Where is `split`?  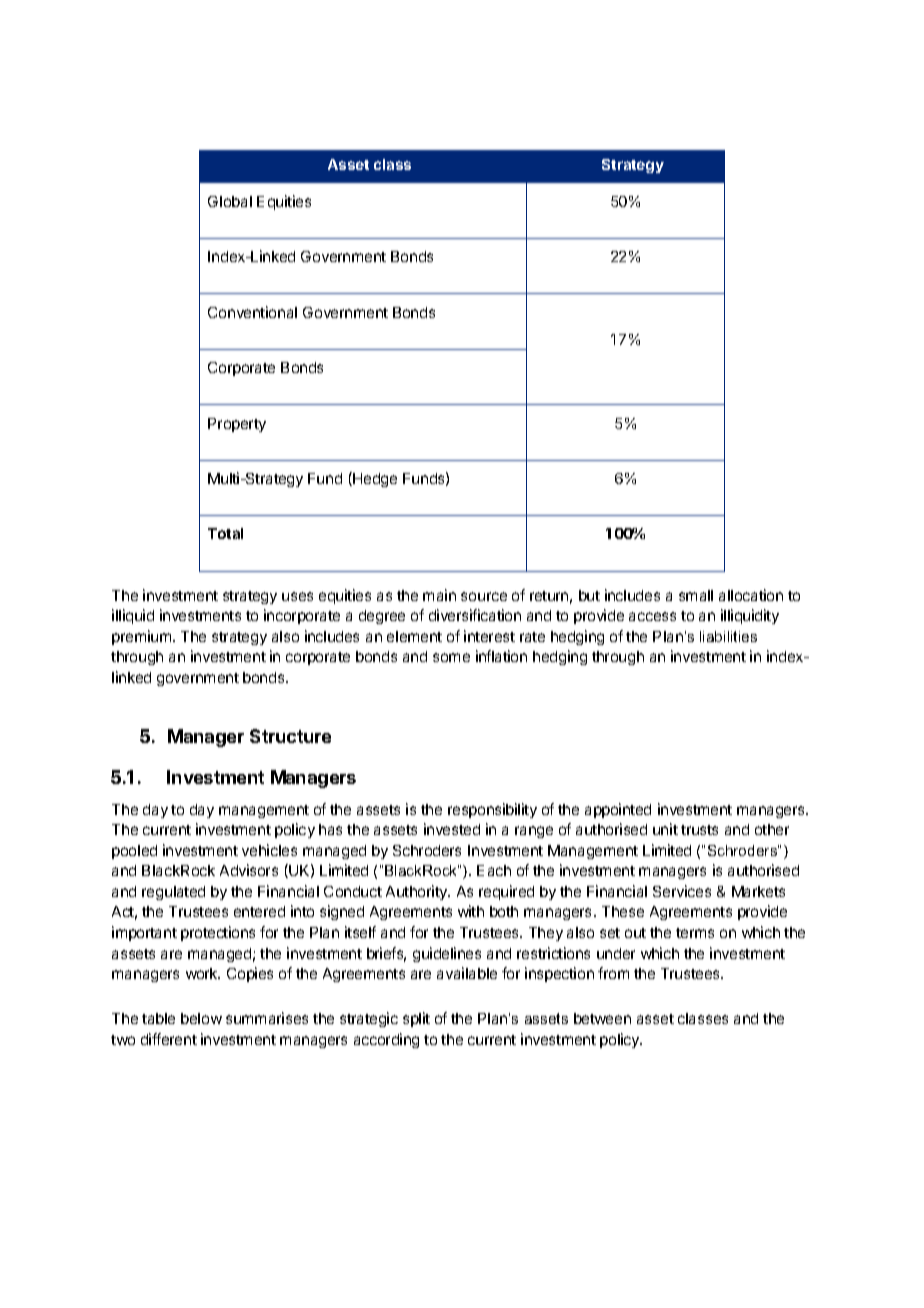 split is located at coordinates (416, 1019).
